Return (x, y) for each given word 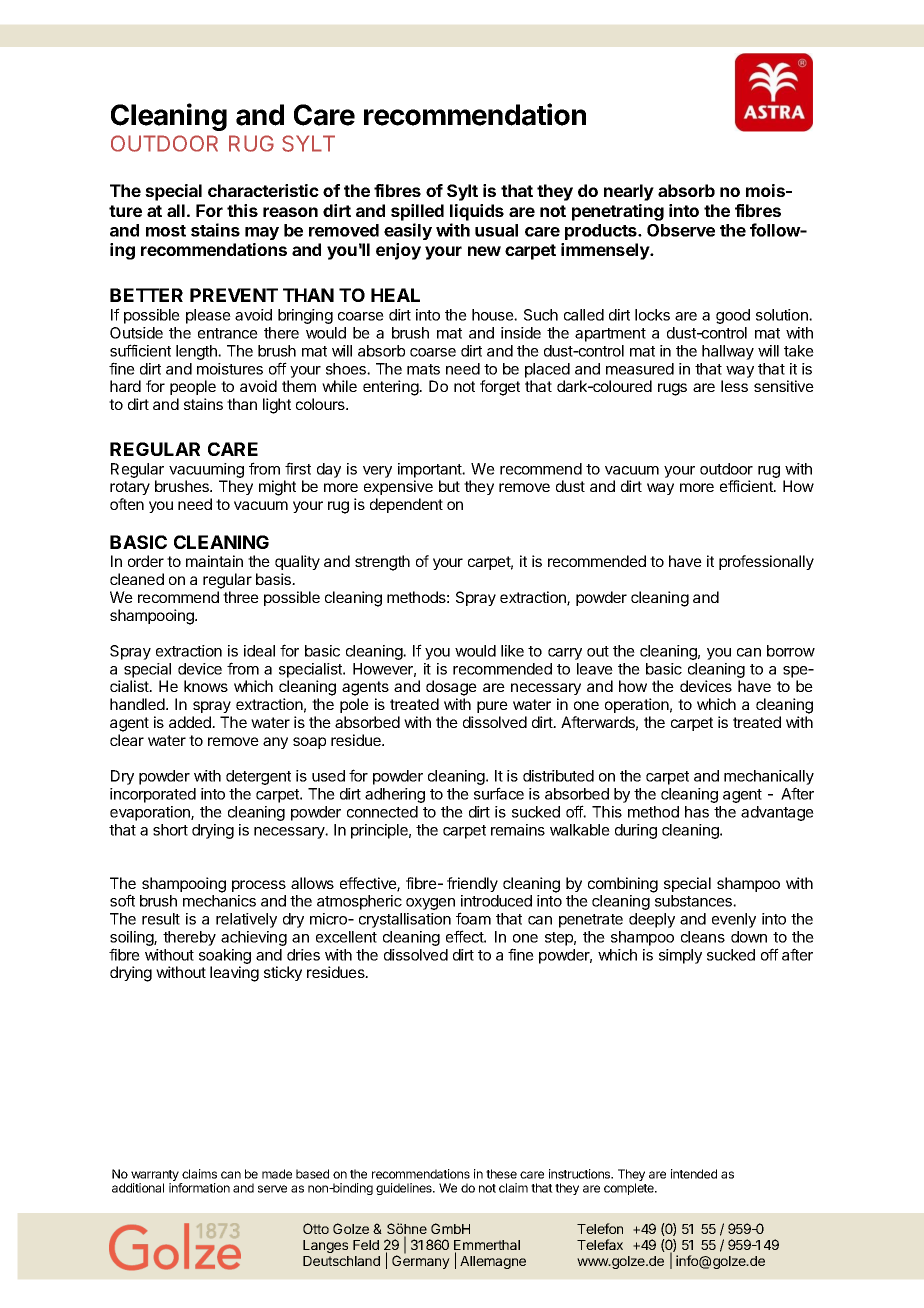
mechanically (769, 779)
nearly (629, 192)
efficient (747, 486)
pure (492, 707)
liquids (477, 212)
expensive (398, 487)
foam (473, 918)
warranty (156, 1177)
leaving (234, 974)
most (166, 231)
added (191, 722)
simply (680, 956)
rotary (130, 488)
